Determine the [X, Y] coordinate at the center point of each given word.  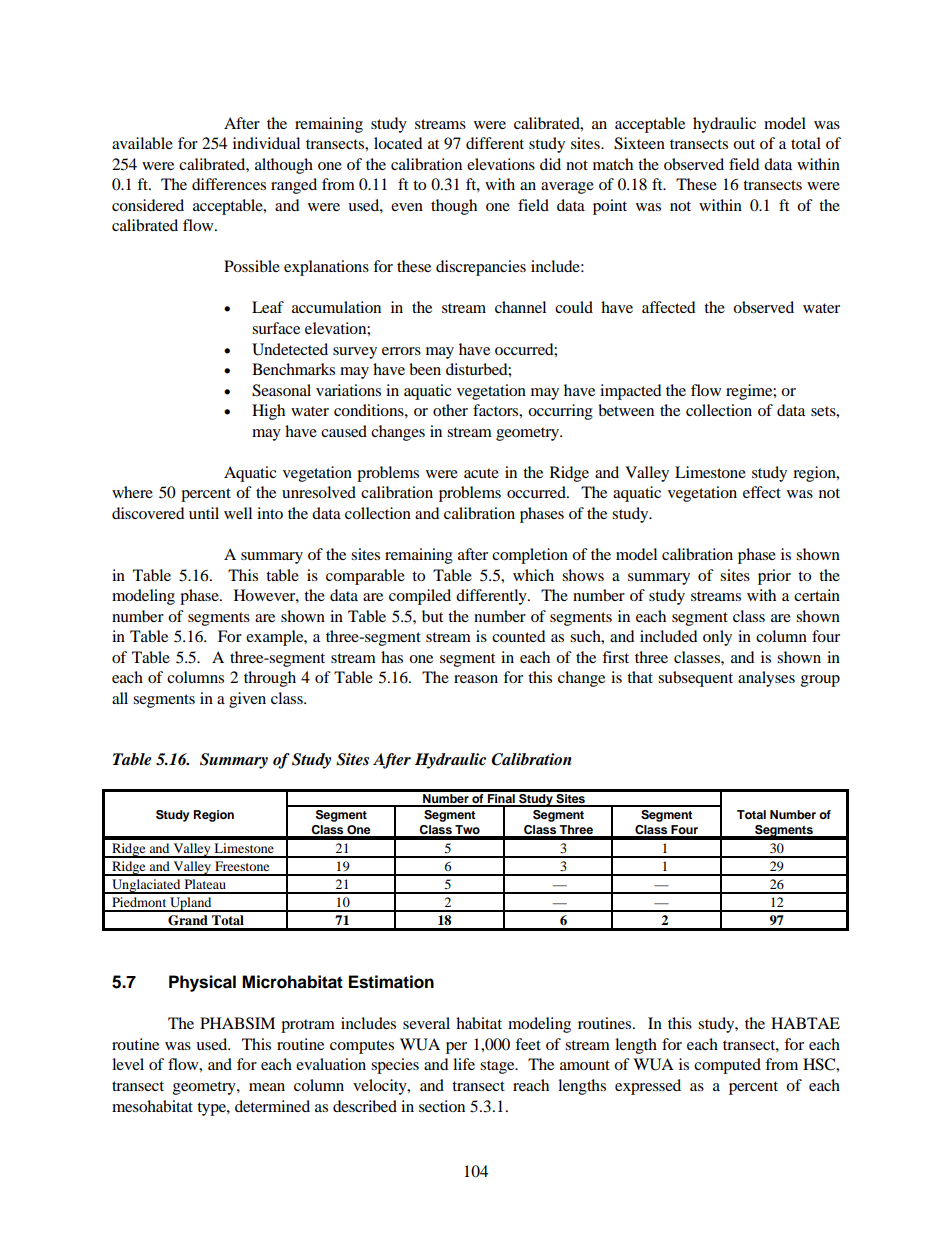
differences [229, 184]
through [270, 679]
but [432, 616]
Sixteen [639, 143]
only [717, 638]
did [550, 164]
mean [267, 1087]
